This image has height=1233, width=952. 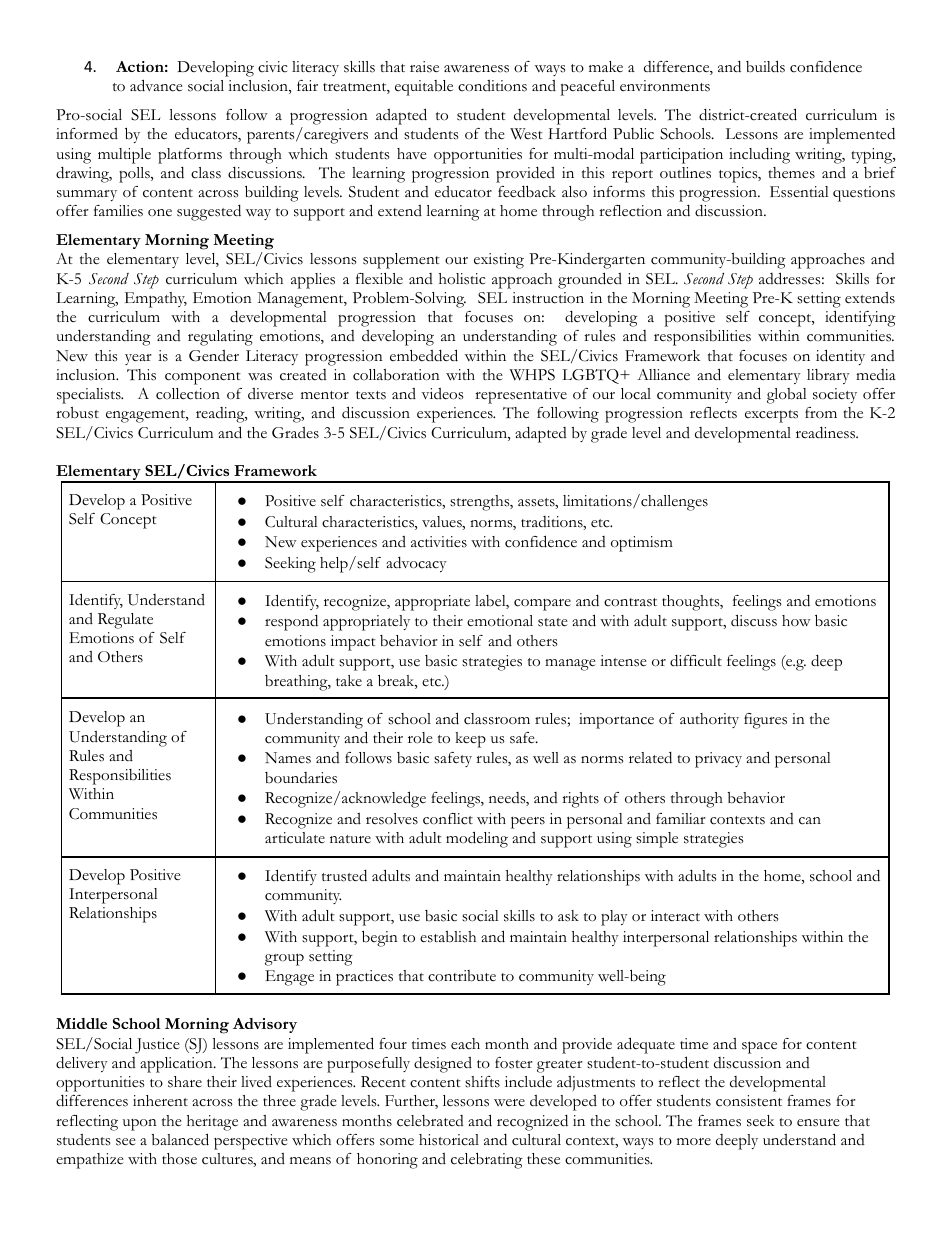 What do you see at coordinates (221, 415) in the image?
I see `reading` at bounding box center [221, 415].
